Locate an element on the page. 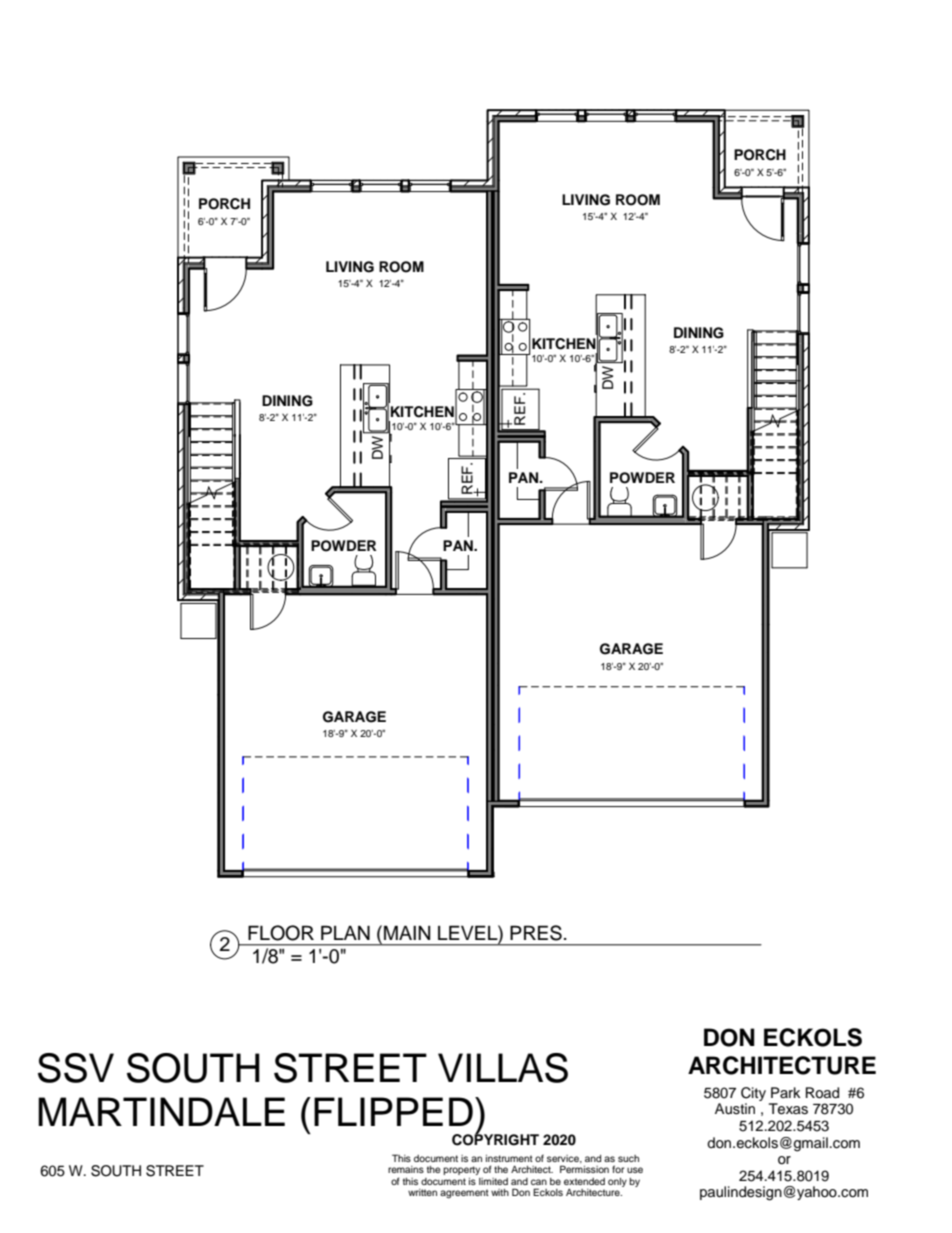  City is located at coordinates (753, 1094).
